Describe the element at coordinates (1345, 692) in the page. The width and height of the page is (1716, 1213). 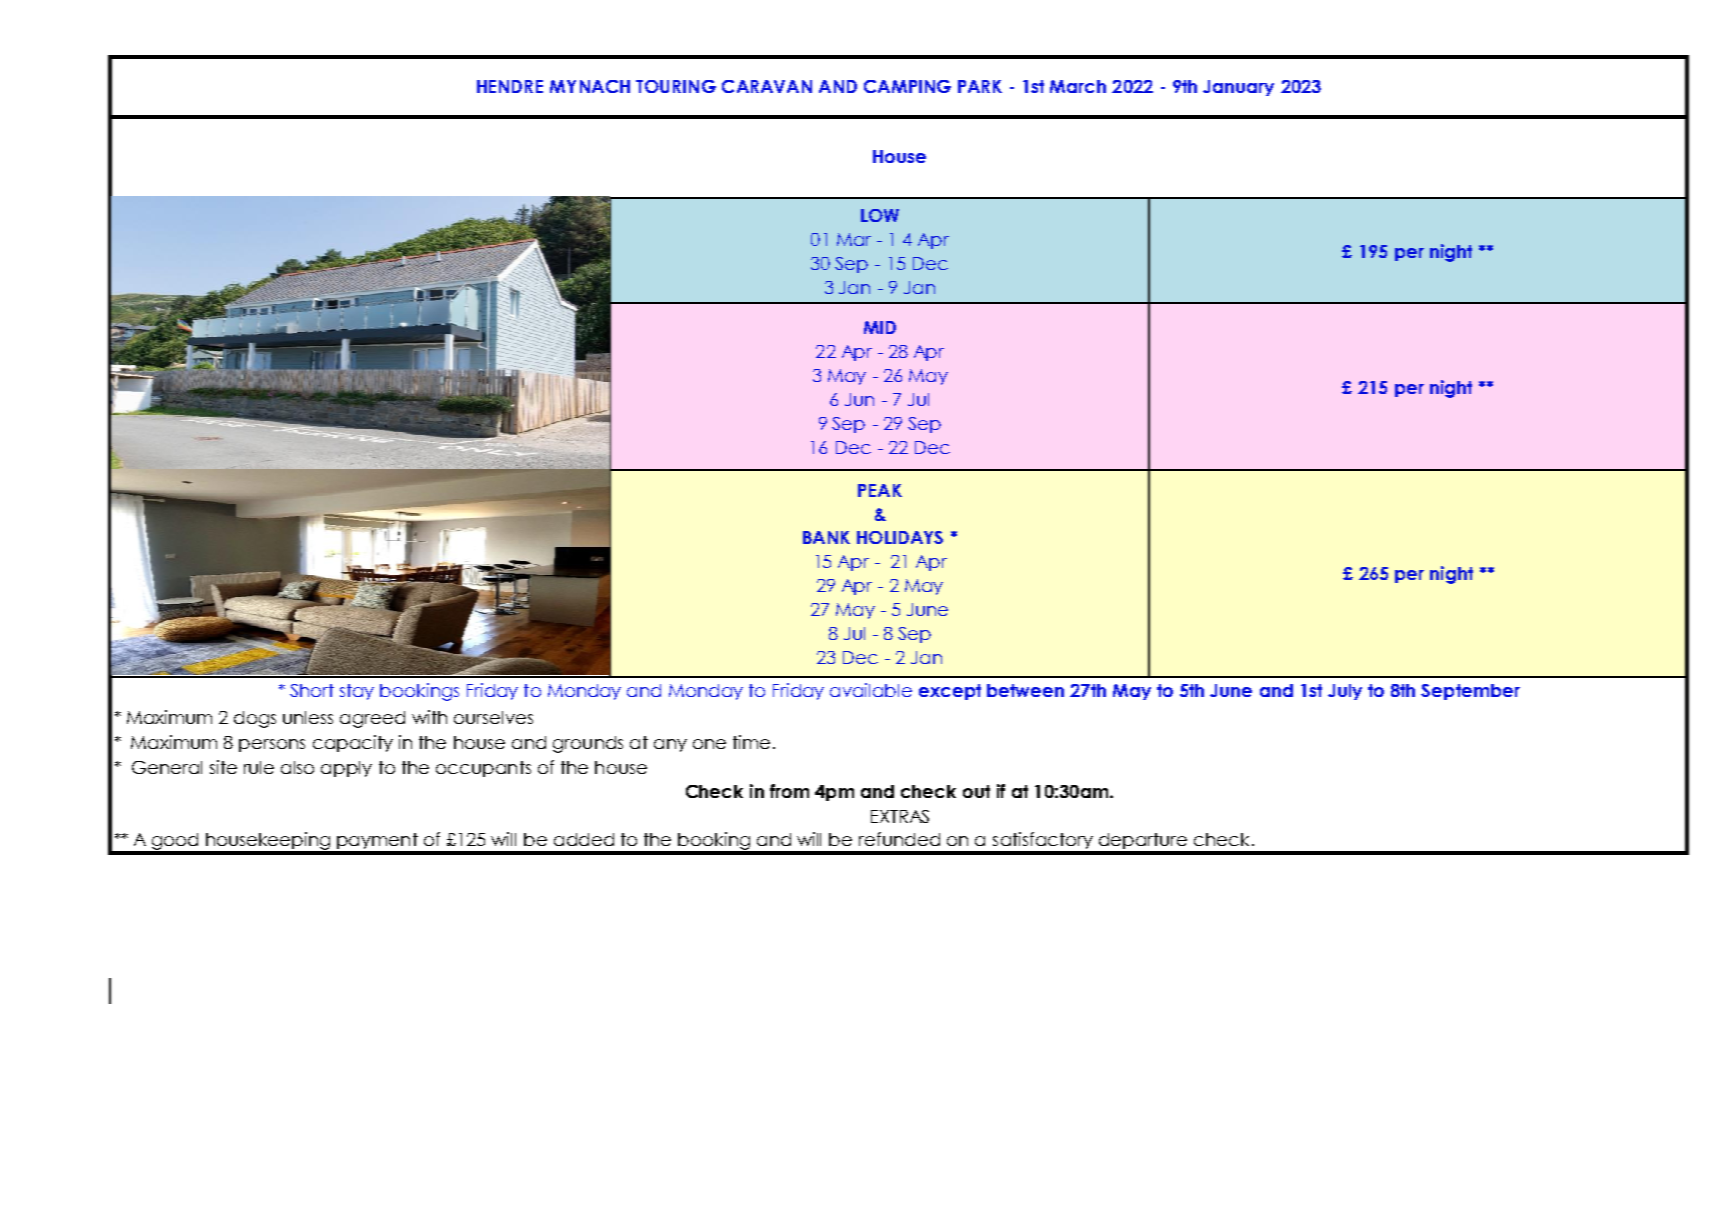
I see `July` at that location.
